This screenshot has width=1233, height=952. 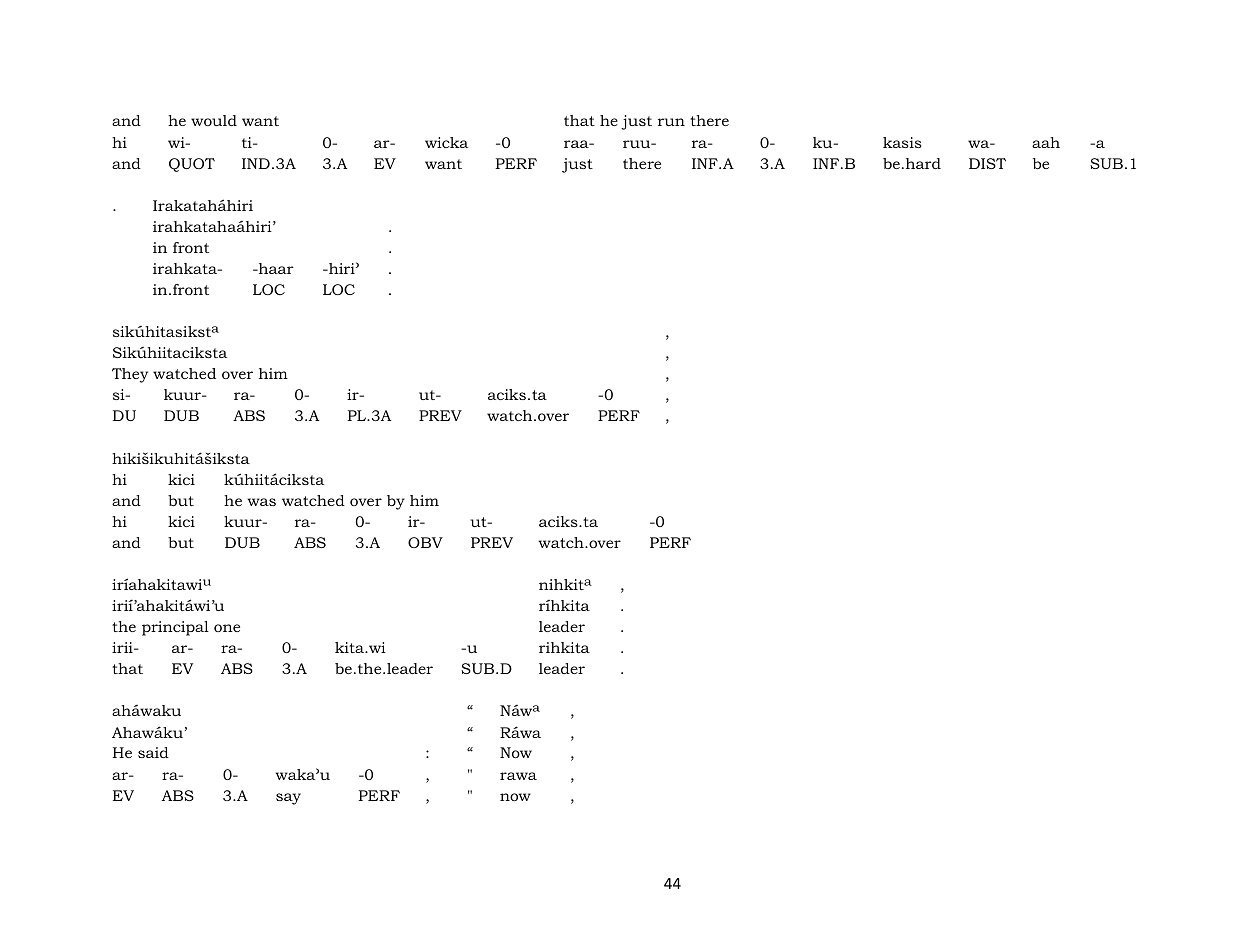 I want to click on principal, so click(x=175, y=628).
